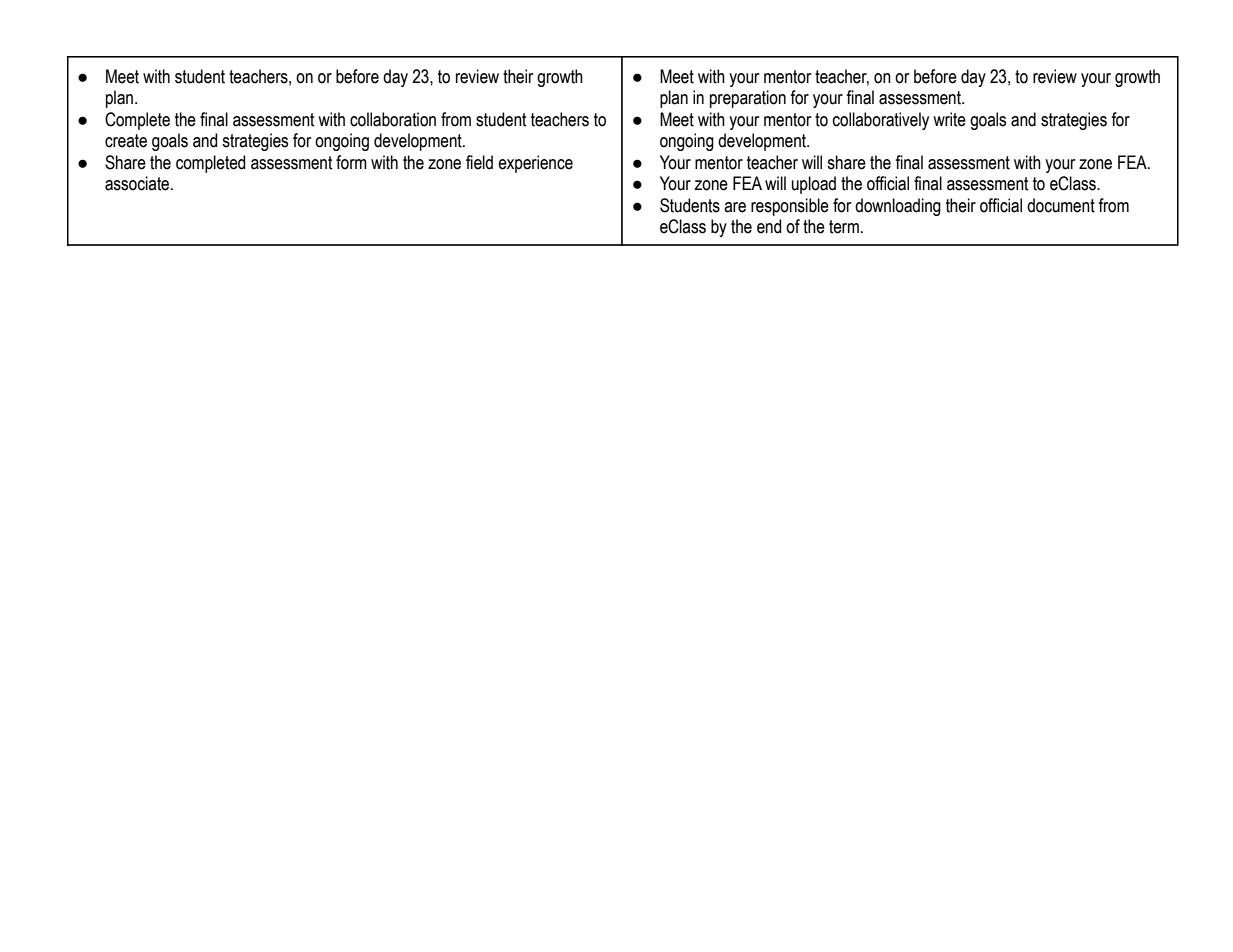 The width and height of the screenshot is (1233, 952). What do you see at coordinates (769, 226) in the screenshot?
I see `end` at bounding box center [769, 226].
